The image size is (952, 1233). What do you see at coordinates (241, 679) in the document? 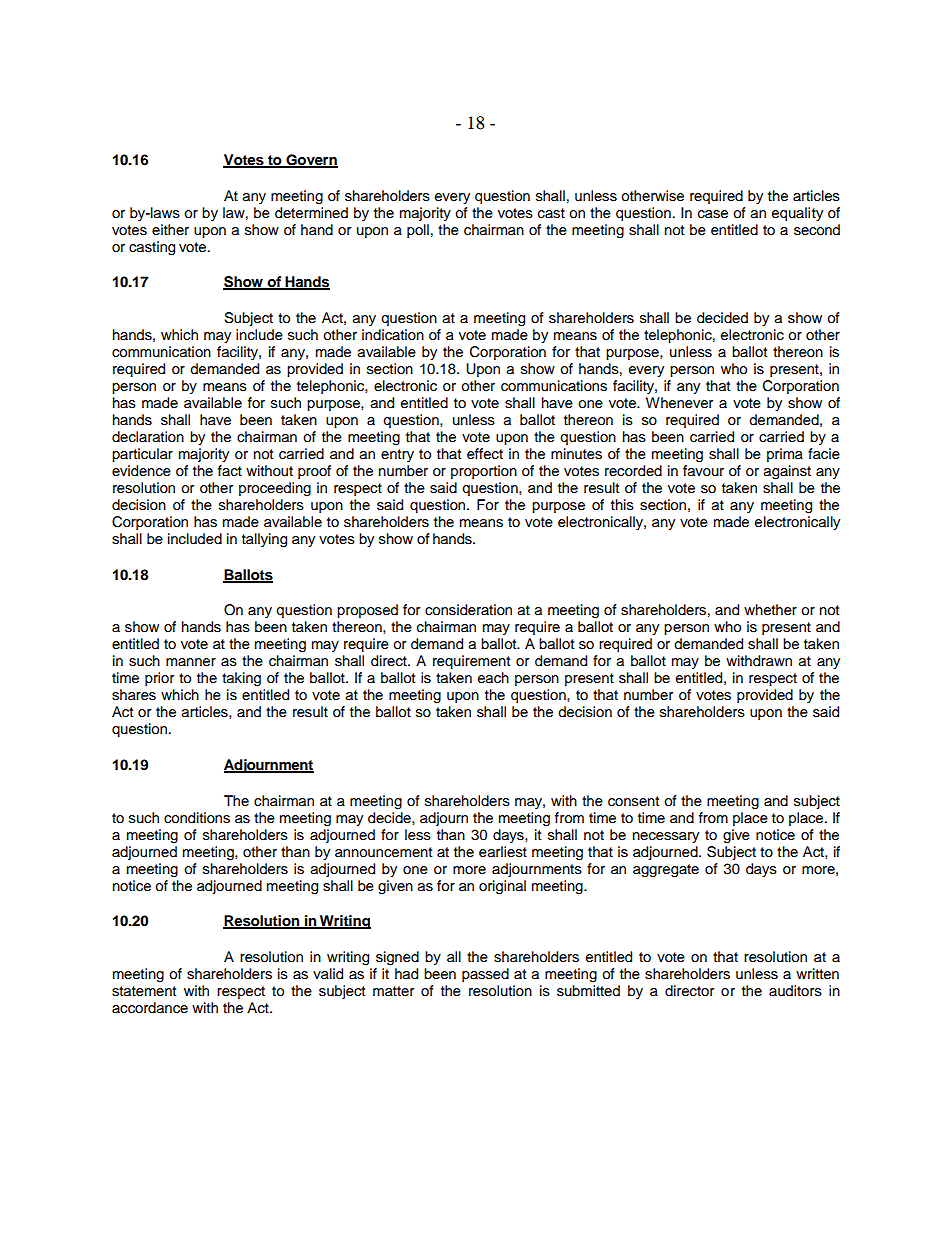
I see `taking` at bounding box center [241, 679].
